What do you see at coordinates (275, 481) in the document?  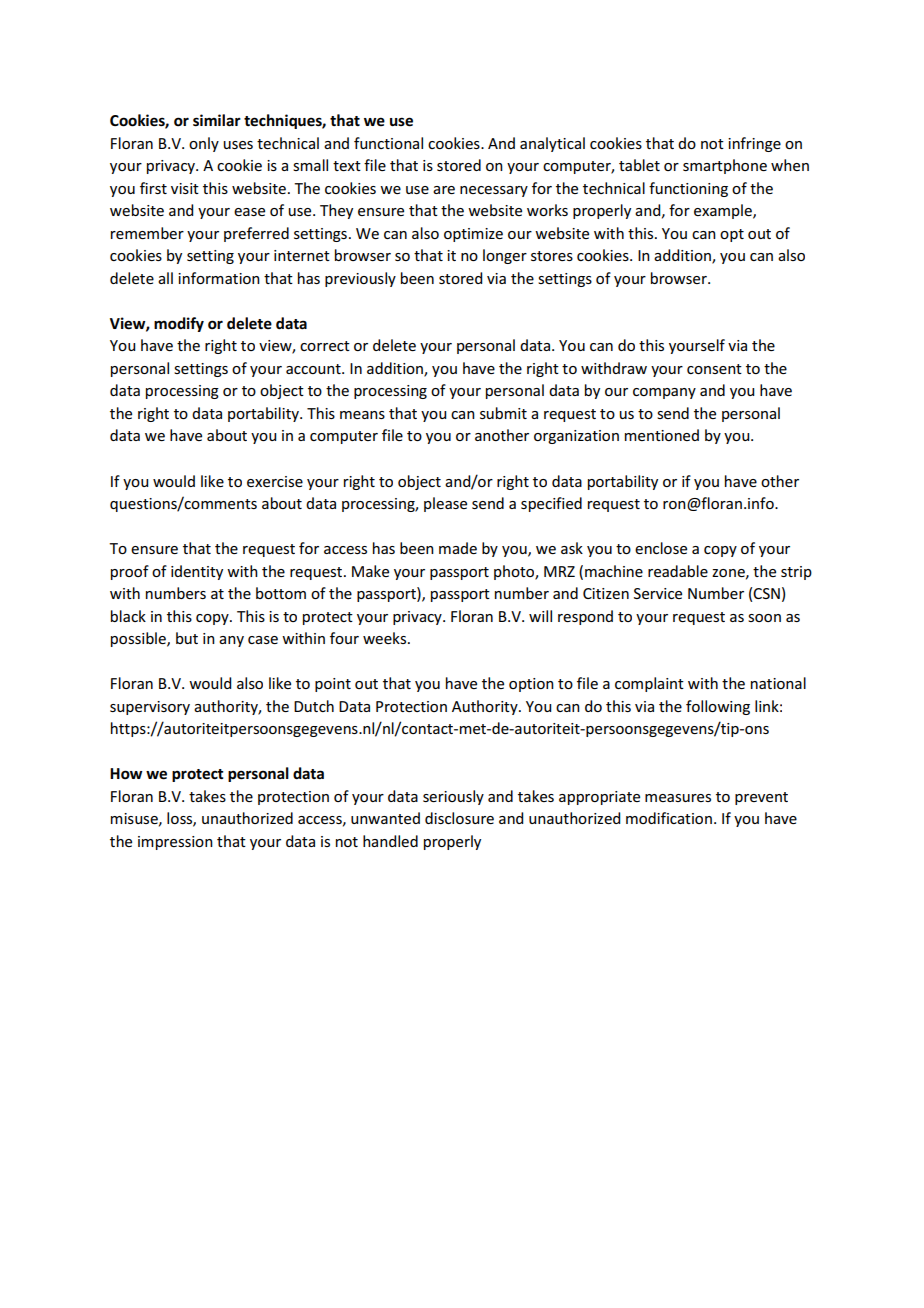 I see `exercise` at bounding box center [275, 481].
